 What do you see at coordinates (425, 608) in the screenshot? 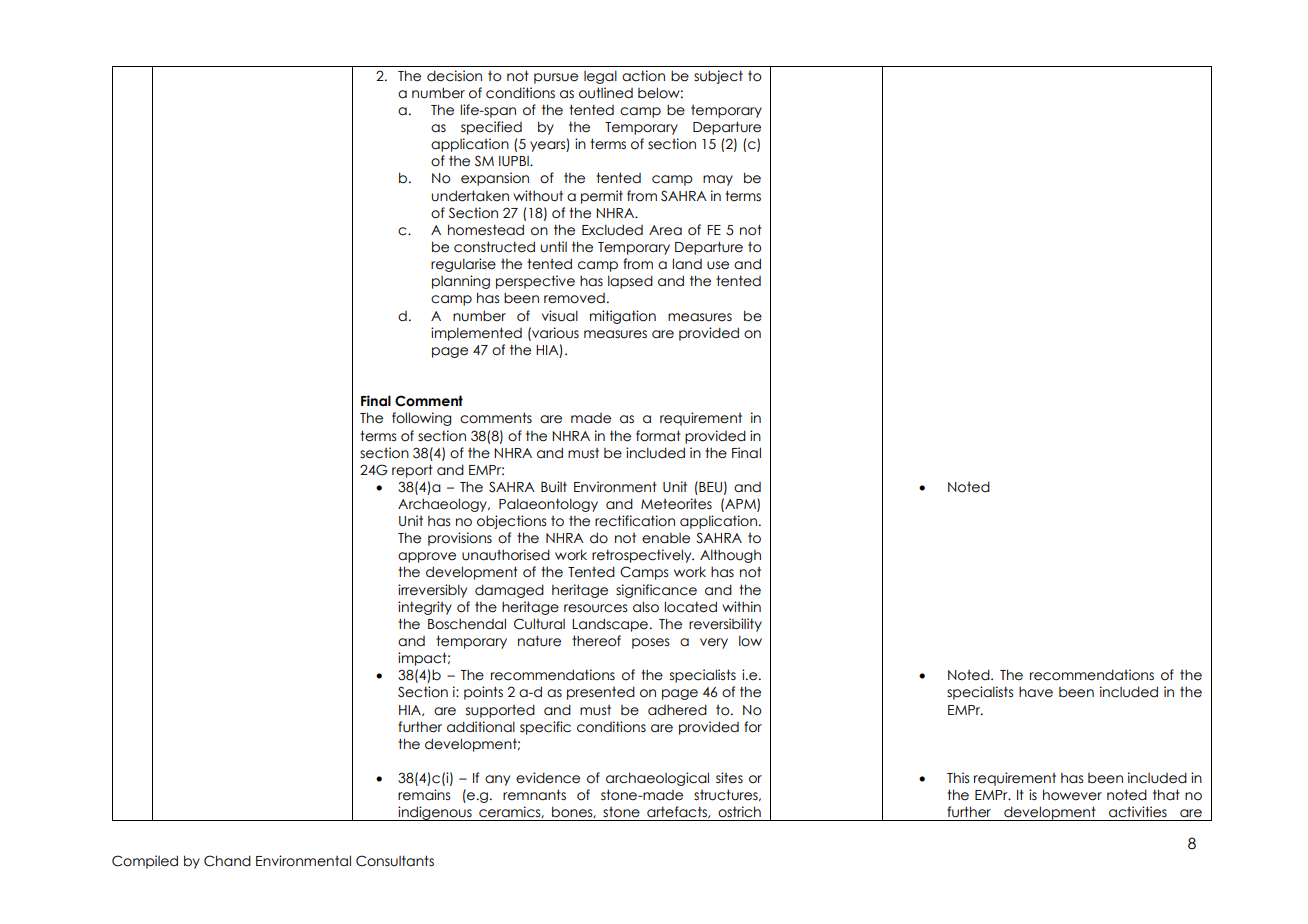
I see `integrity` at bounding box center [425, 608].
